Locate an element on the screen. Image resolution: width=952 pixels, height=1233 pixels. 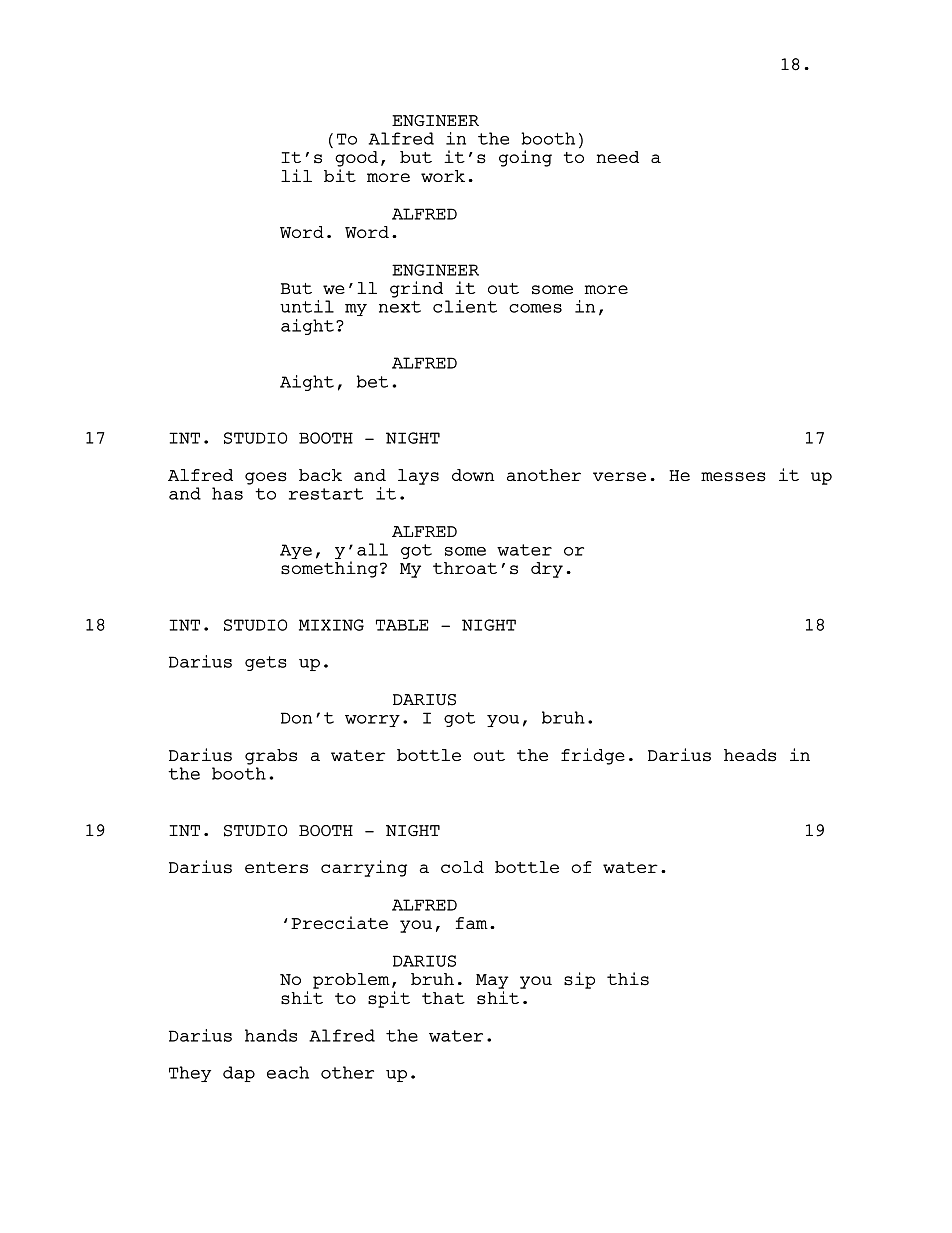
that is located at coordinates (443, 998).
